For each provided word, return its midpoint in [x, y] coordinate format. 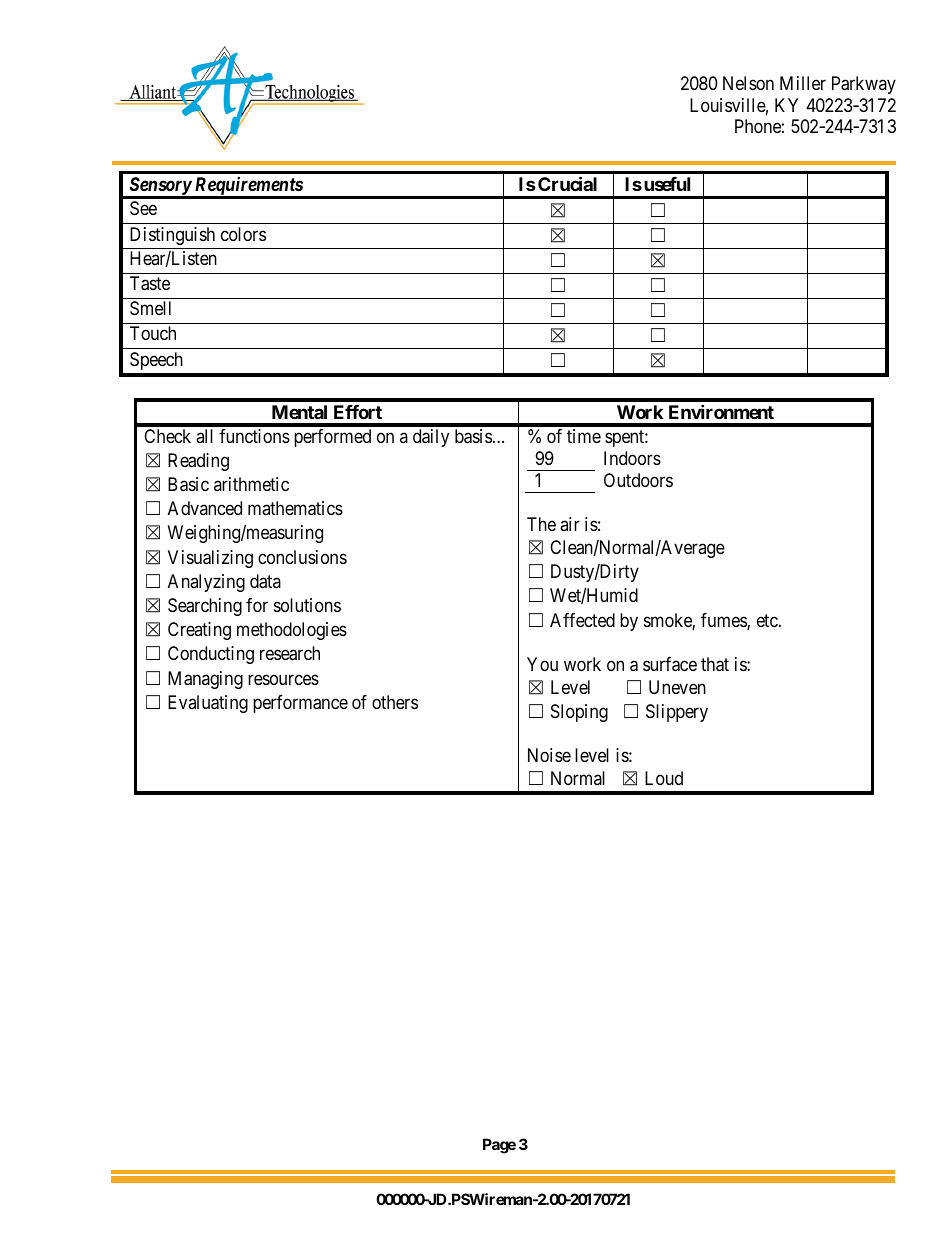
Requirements [248, 187]
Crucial [567, 183]
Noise [549, 755]
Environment [721, 411]
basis [473, 436]
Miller [803, 83]
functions [254, 436]
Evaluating [208, 704]
